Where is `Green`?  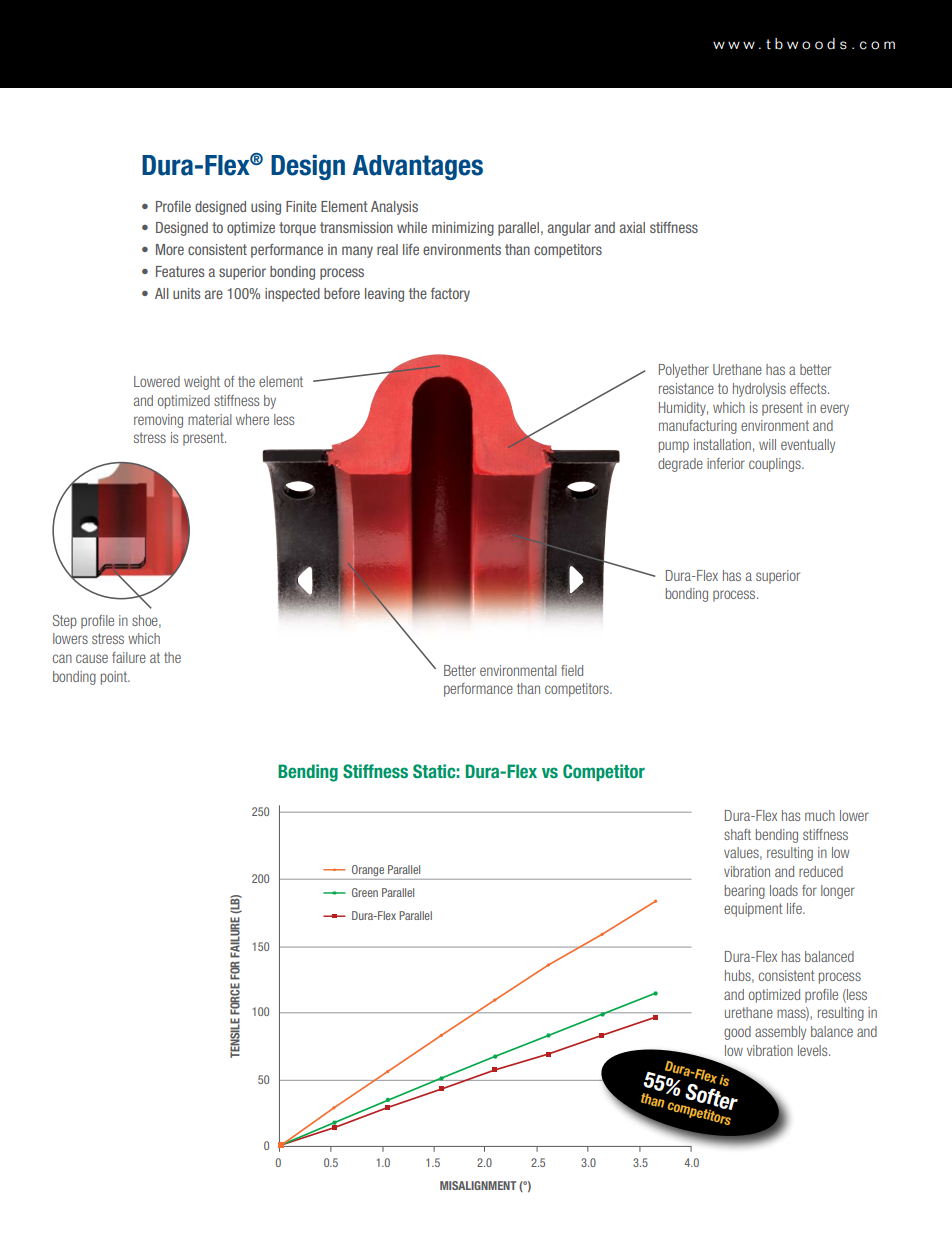 Green is located at coordinates (365, 892).
